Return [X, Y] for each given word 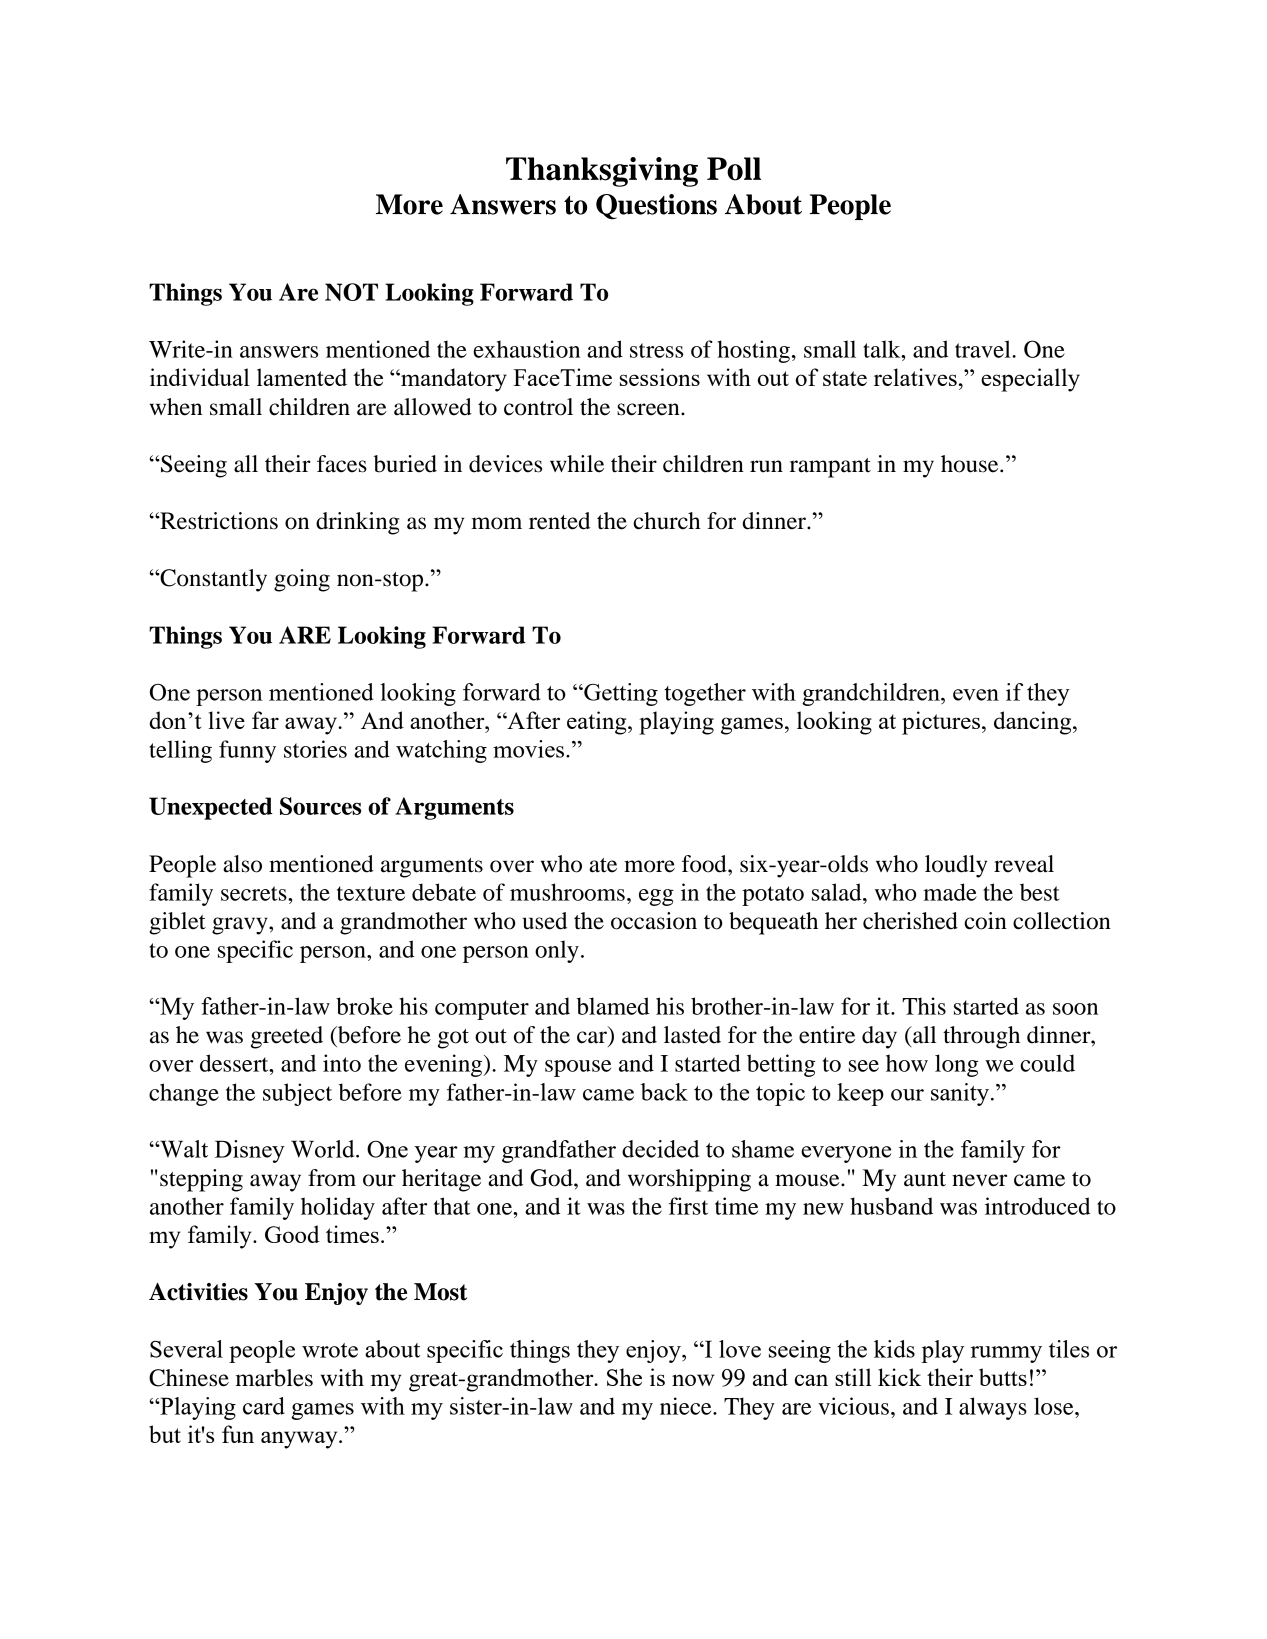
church [666, 521]
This [924, 1006]
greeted [287, 1037]
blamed [612, 1006]
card [264, 1406]
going [302, 580]
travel [984, 349]
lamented [302, 377]
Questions [656, 207]
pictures [941, 723]
